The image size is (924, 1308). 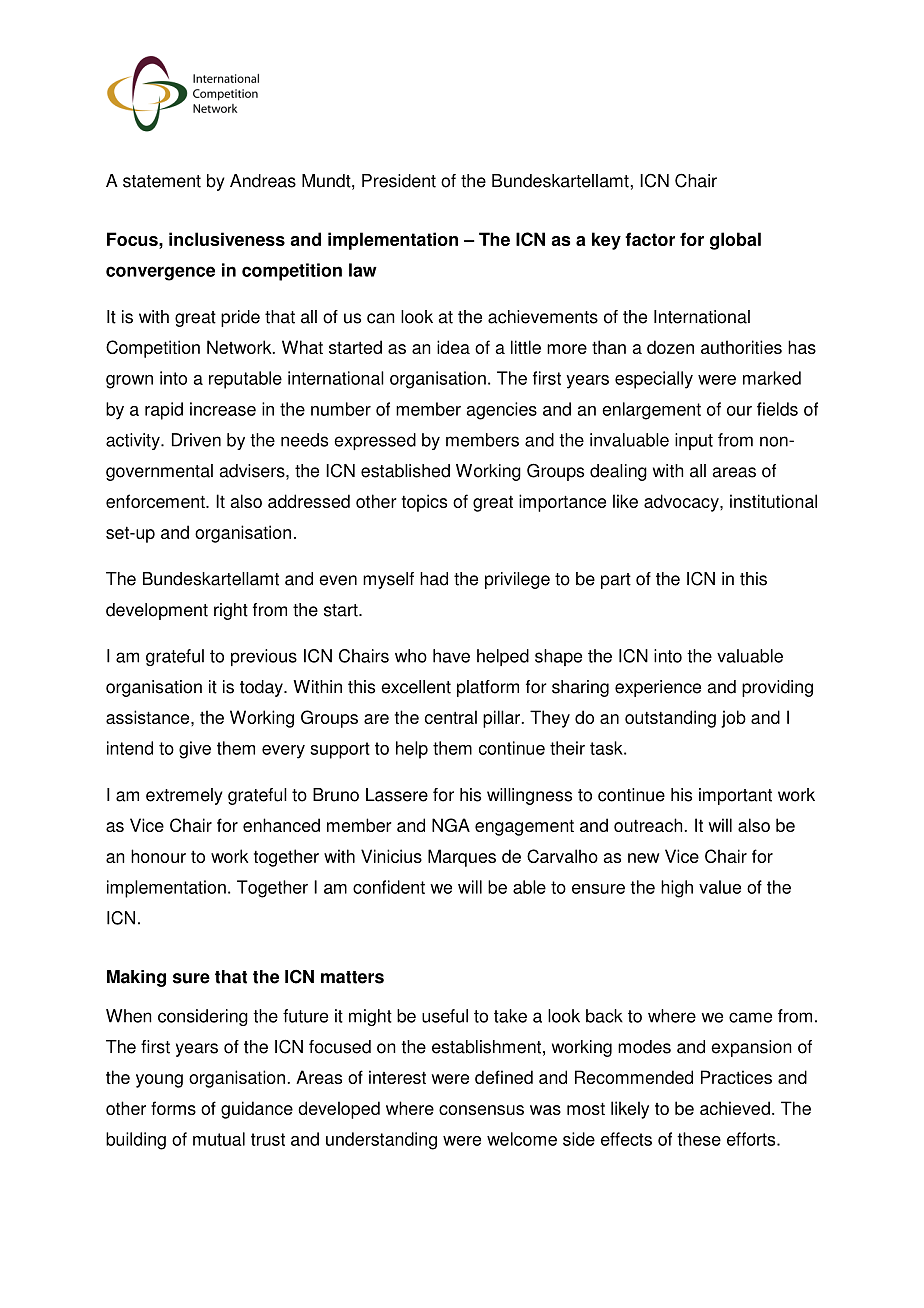 What do you see at coordinates (158, 856) in the document?
I see `honour` at bounding box center [158, 856].
